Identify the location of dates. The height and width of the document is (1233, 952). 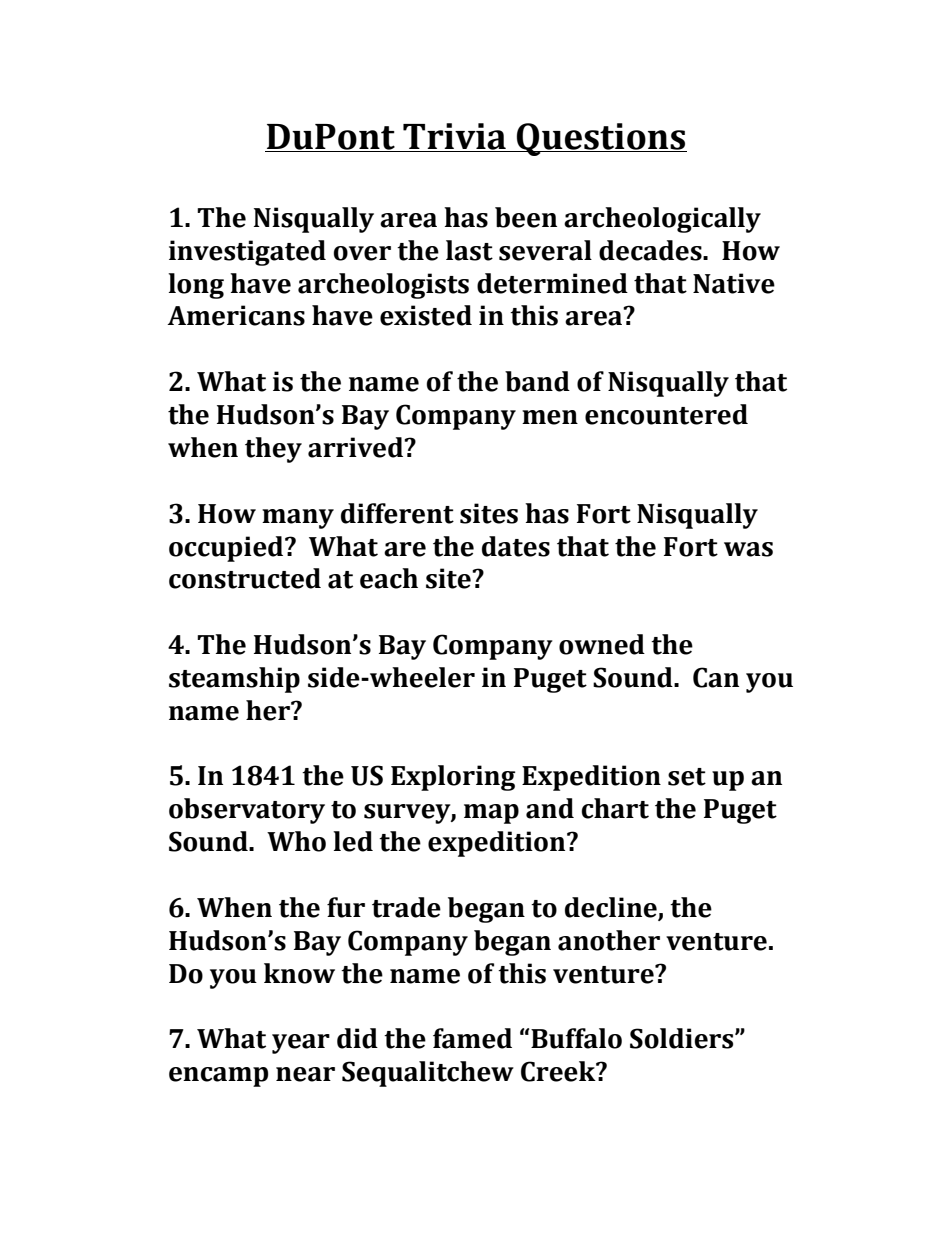
(516, 546).
